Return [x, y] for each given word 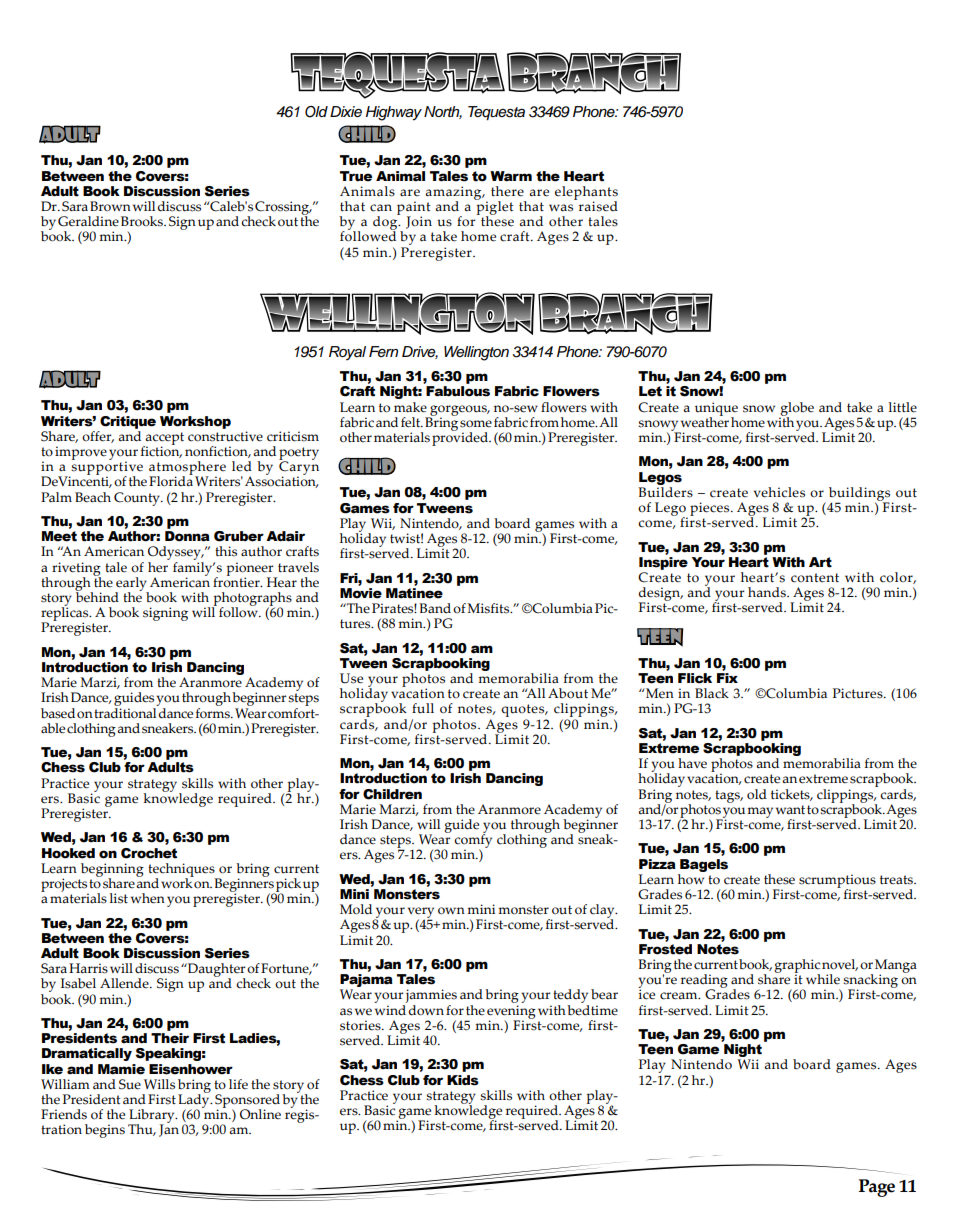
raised [597, 205]
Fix [727, 678]
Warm [511, 176]
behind [97, 596]
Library [152, 1117]
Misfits [489, 608]
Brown [110, 206]
